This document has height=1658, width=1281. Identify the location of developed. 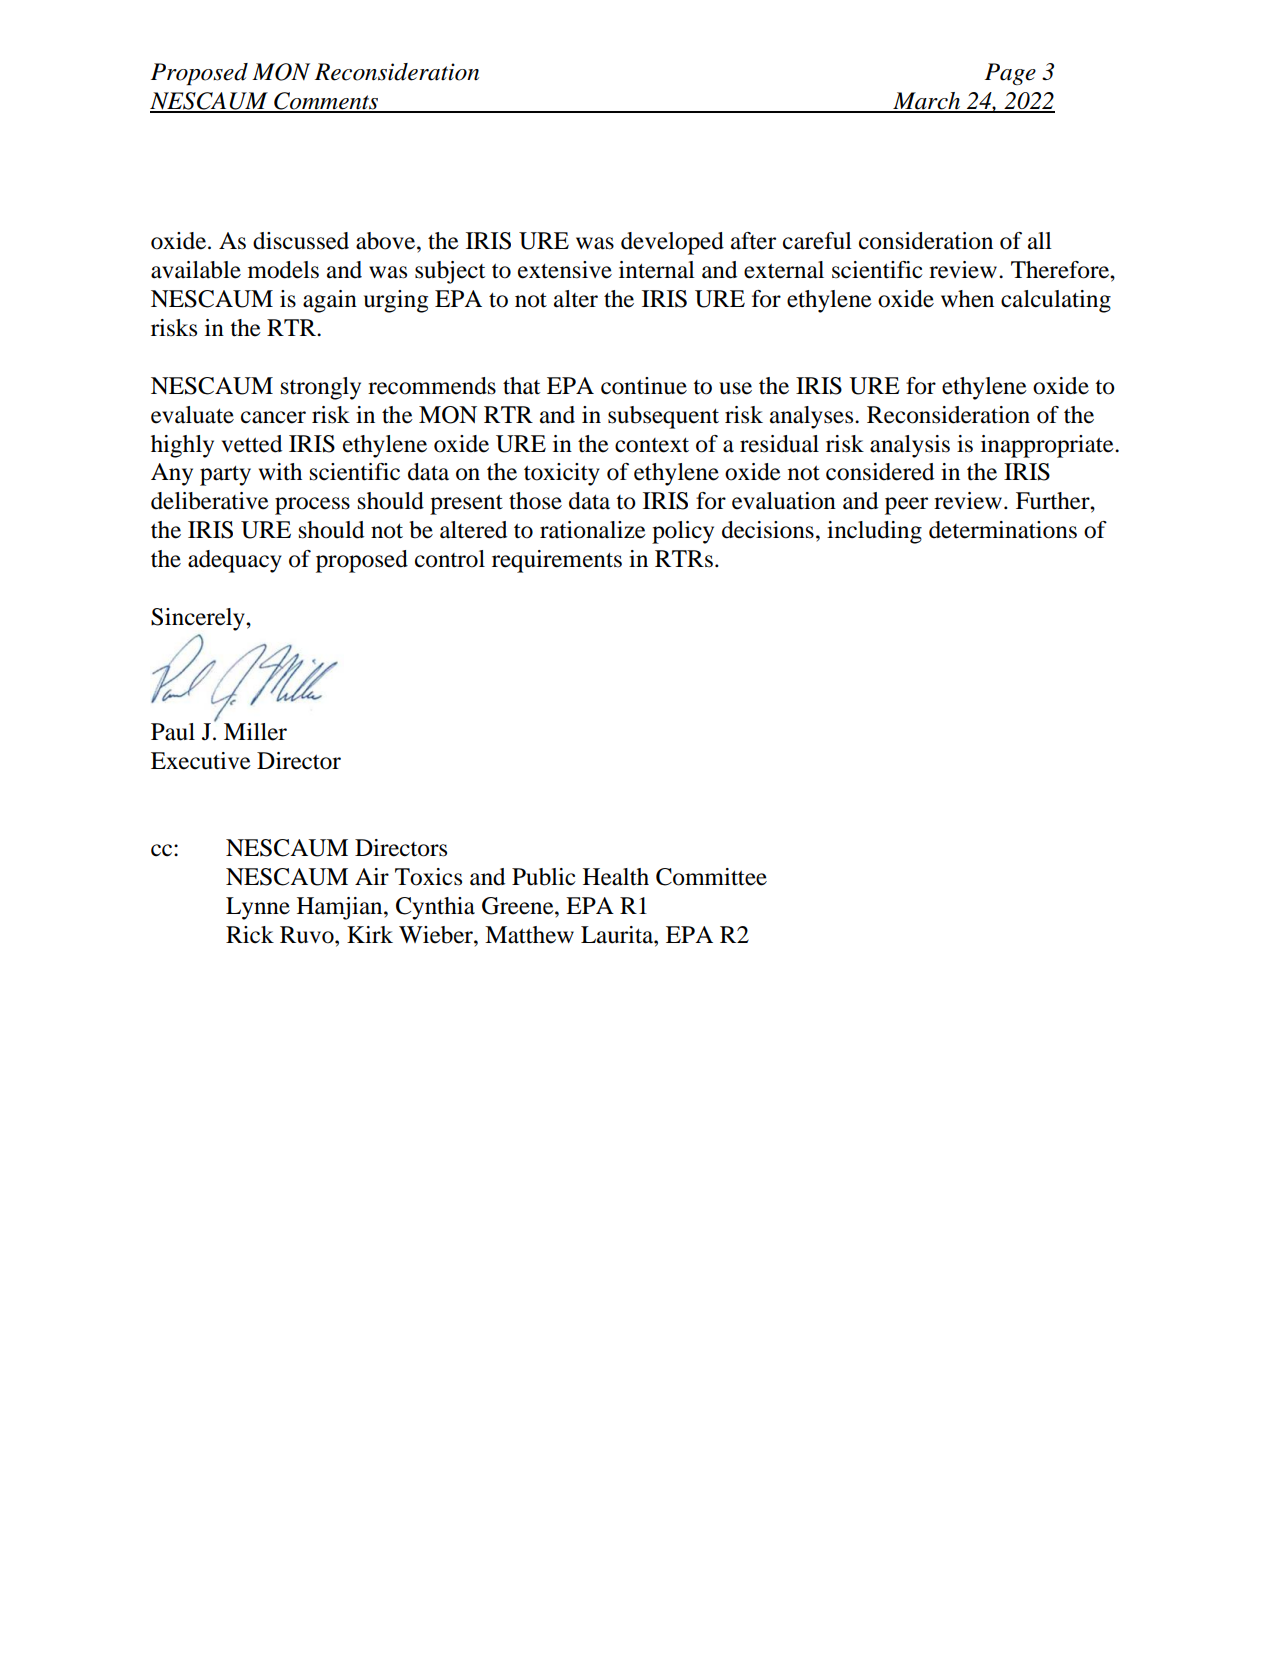
(672, 243).
